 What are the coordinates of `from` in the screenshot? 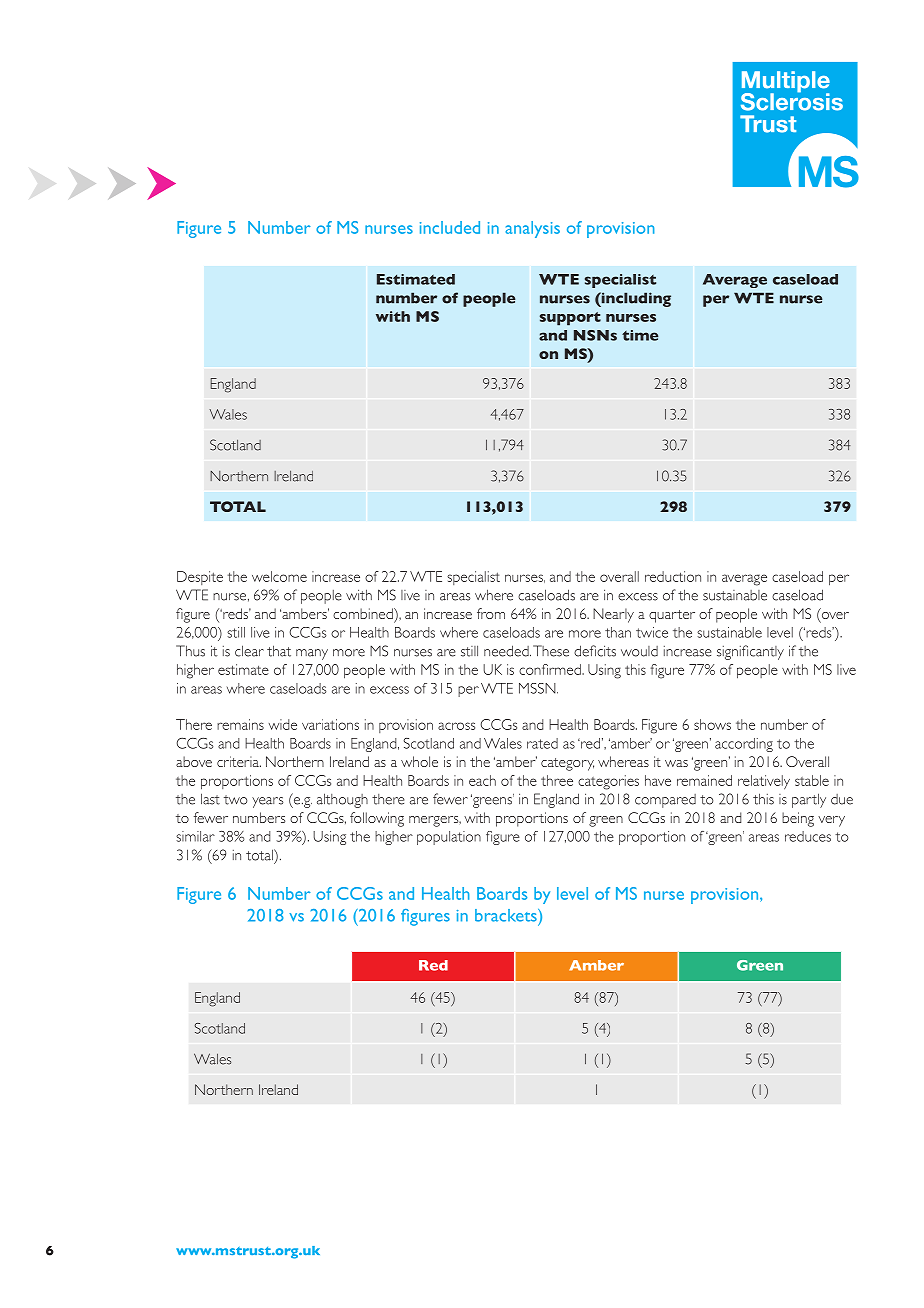 It's located at (491, 613).
